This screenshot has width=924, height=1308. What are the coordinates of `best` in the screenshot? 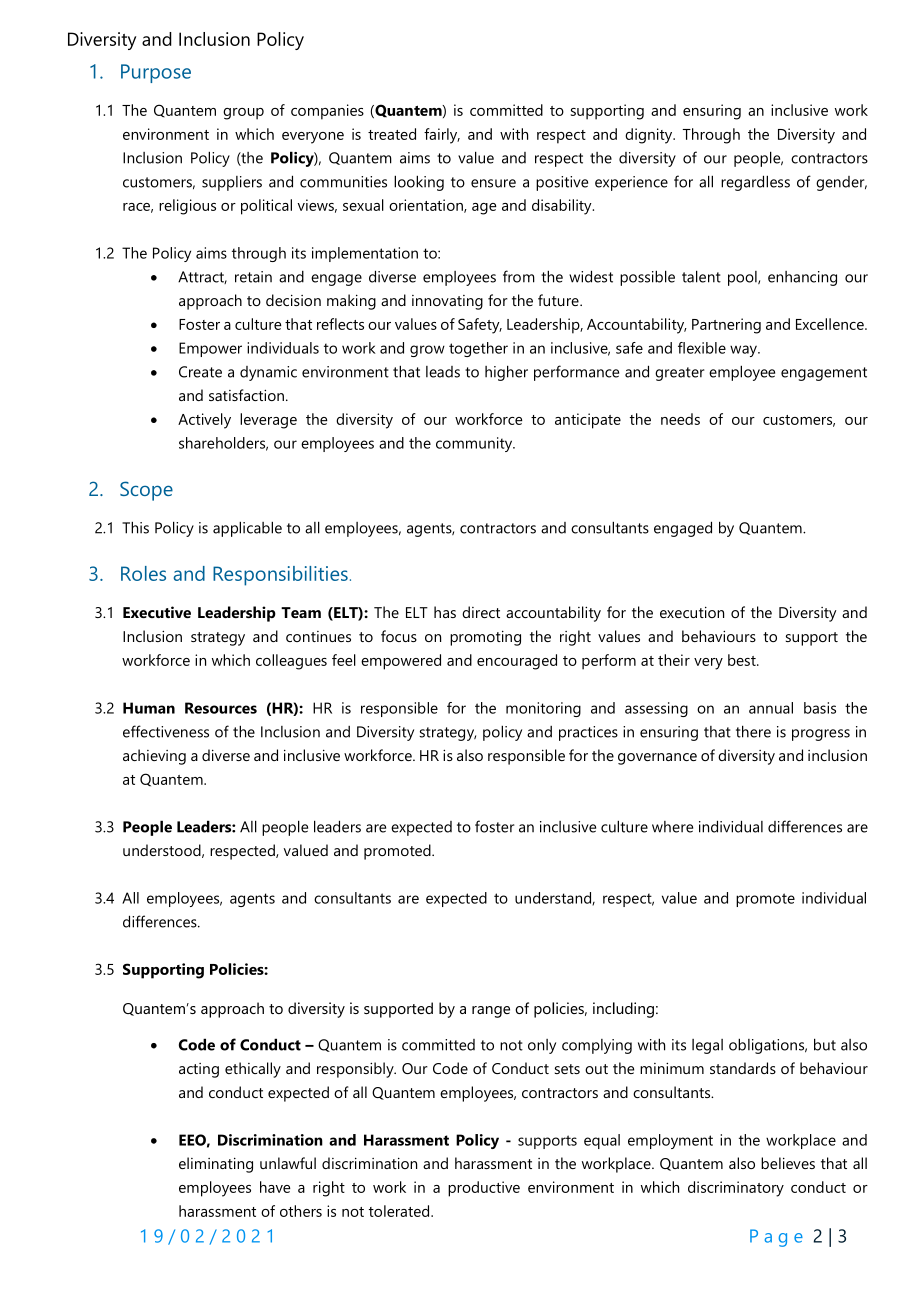 It's located at (743, 660).
